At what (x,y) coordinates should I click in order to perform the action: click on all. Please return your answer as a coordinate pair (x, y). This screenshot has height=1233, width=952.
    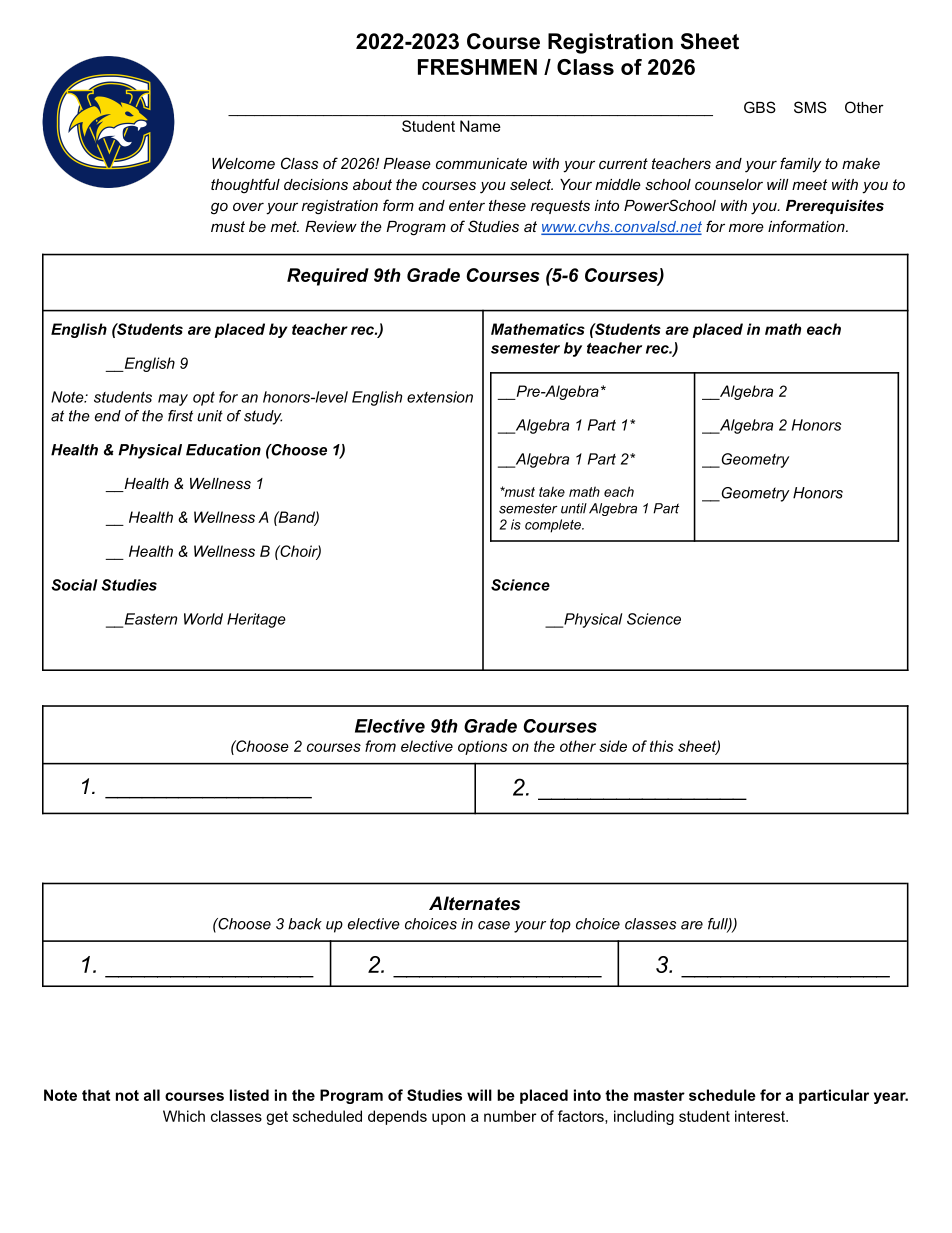
    Looking at the image, I should click on (152, 1095).
